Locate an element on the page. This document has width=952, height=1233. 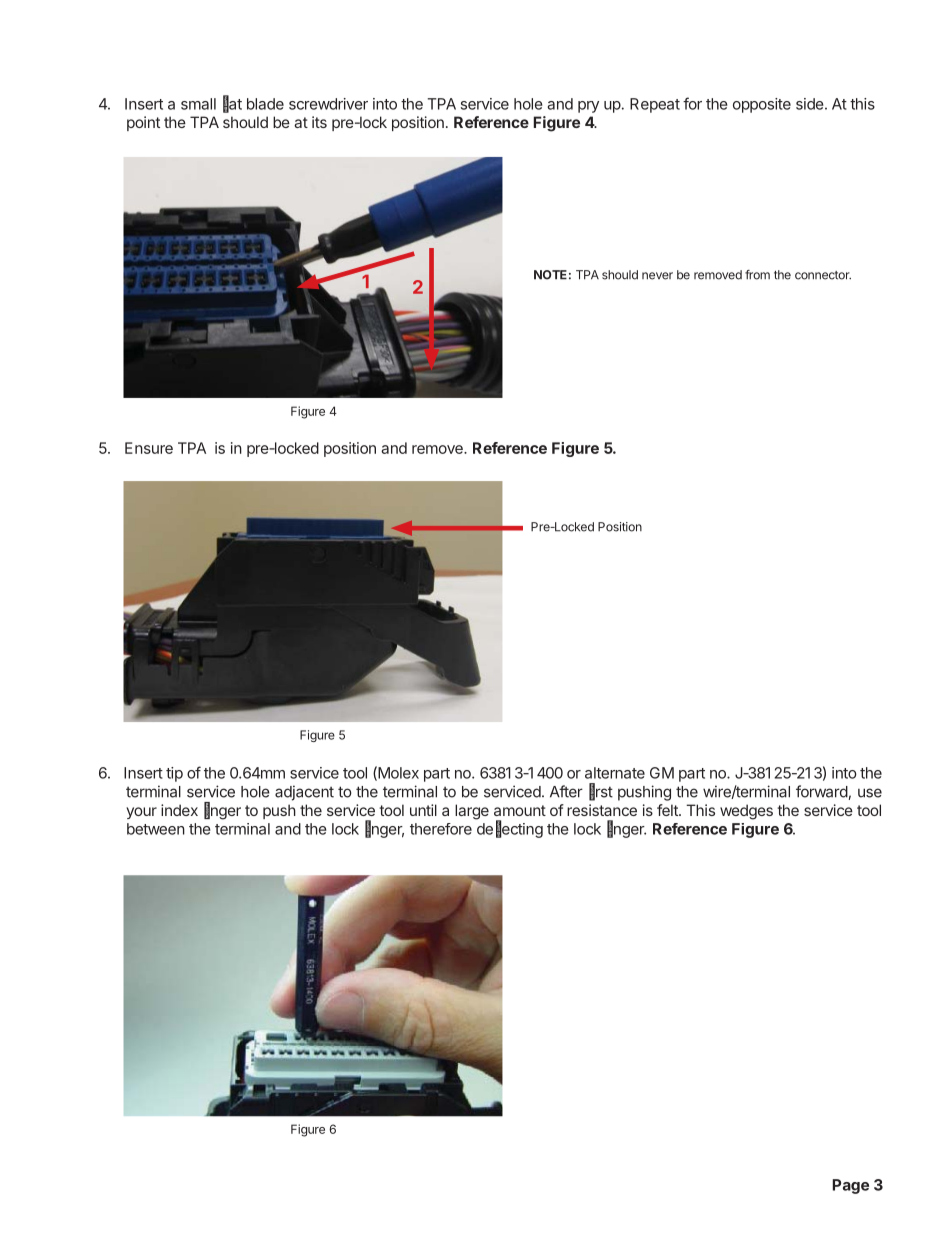
forward is located at coordinates (822, 791).
